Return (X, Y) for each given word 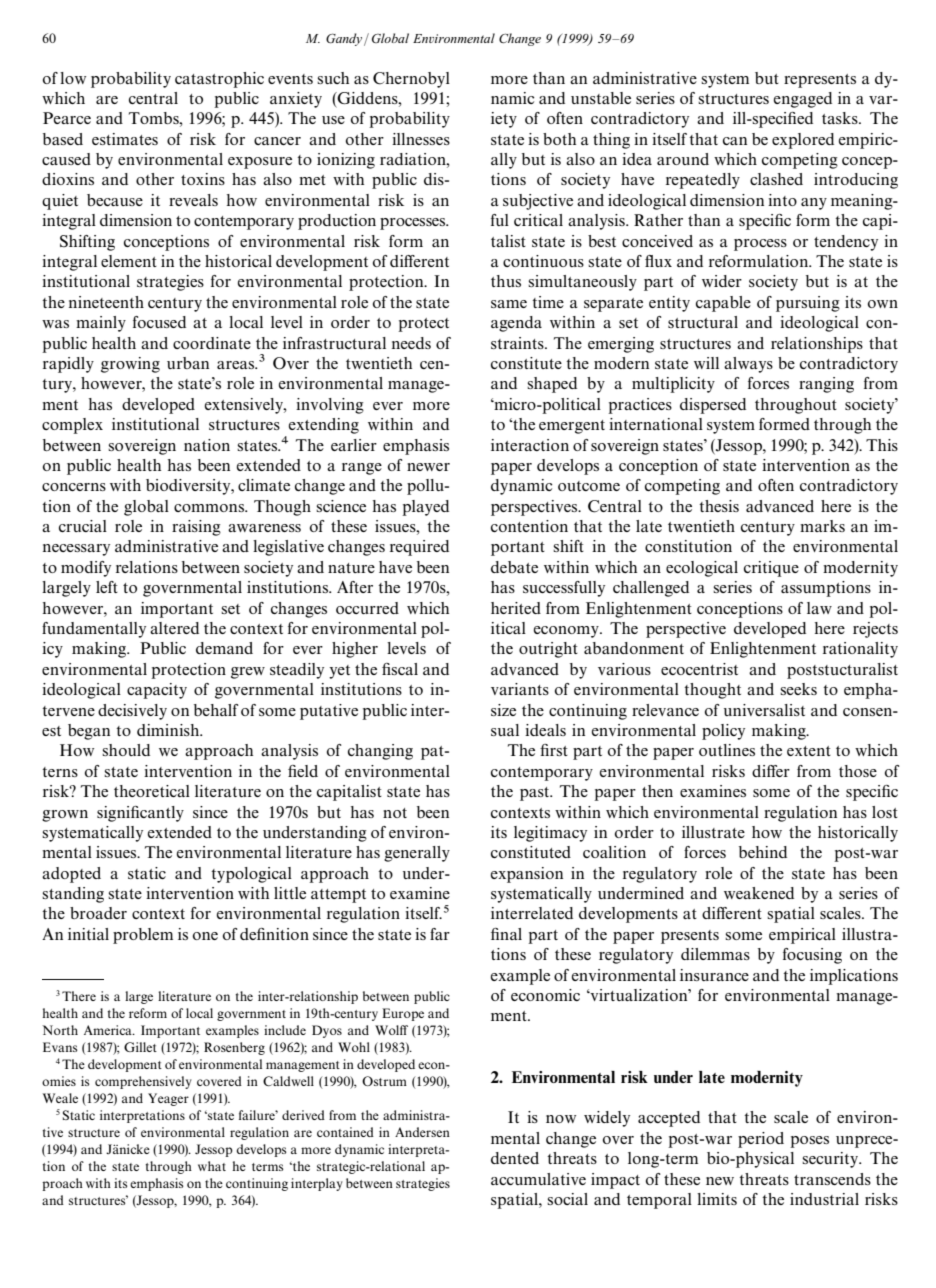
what (212, 1166)
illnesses (421, 139)
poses (809, 1142)
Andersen (422, 1132)
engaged (803, 100)
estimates (125, 139)
